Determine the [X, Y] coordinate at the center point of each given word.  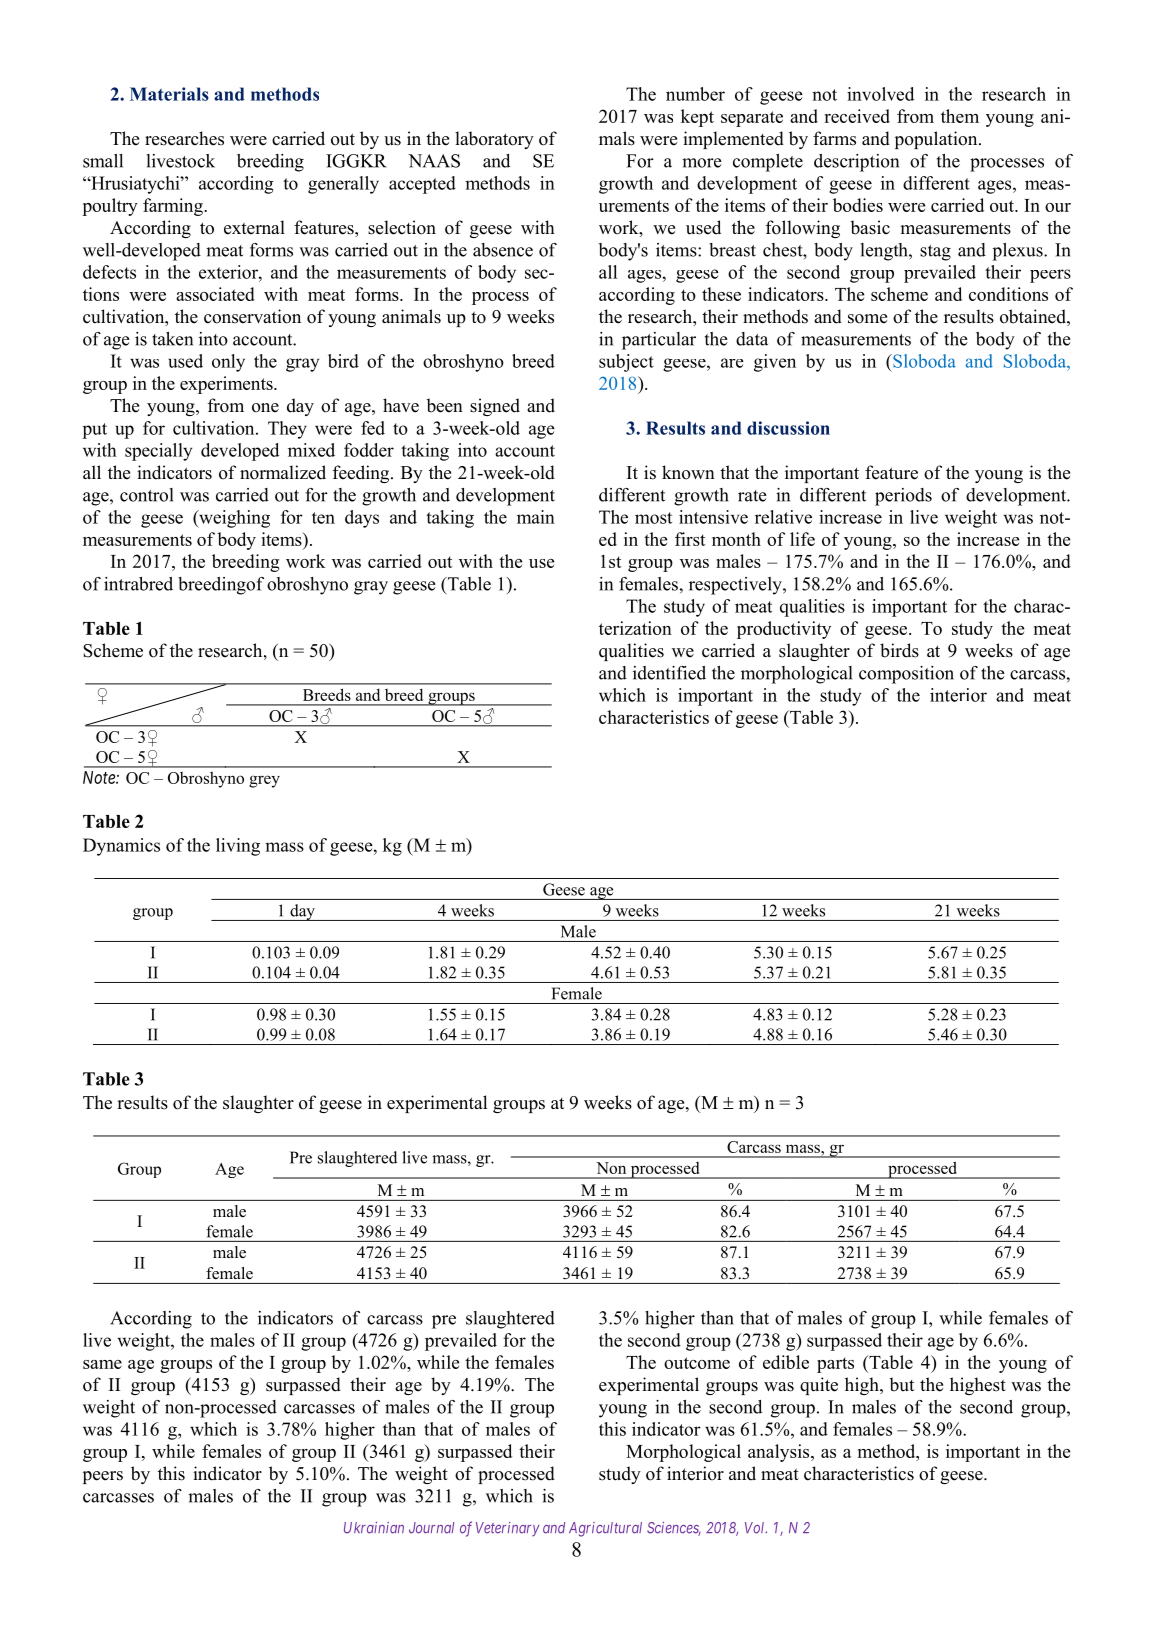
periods [903, 497]
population [937, 140]
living [238, 847]
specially [158, 452]
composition [906, 675]
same [102, 1364]
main [536, 517]
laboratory [494, 140]
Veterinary [508, 1529]
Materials [169, 94]
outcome [697, 1363]
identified [669, 673]
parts [835, 1365]
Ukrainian [374, 1528]
